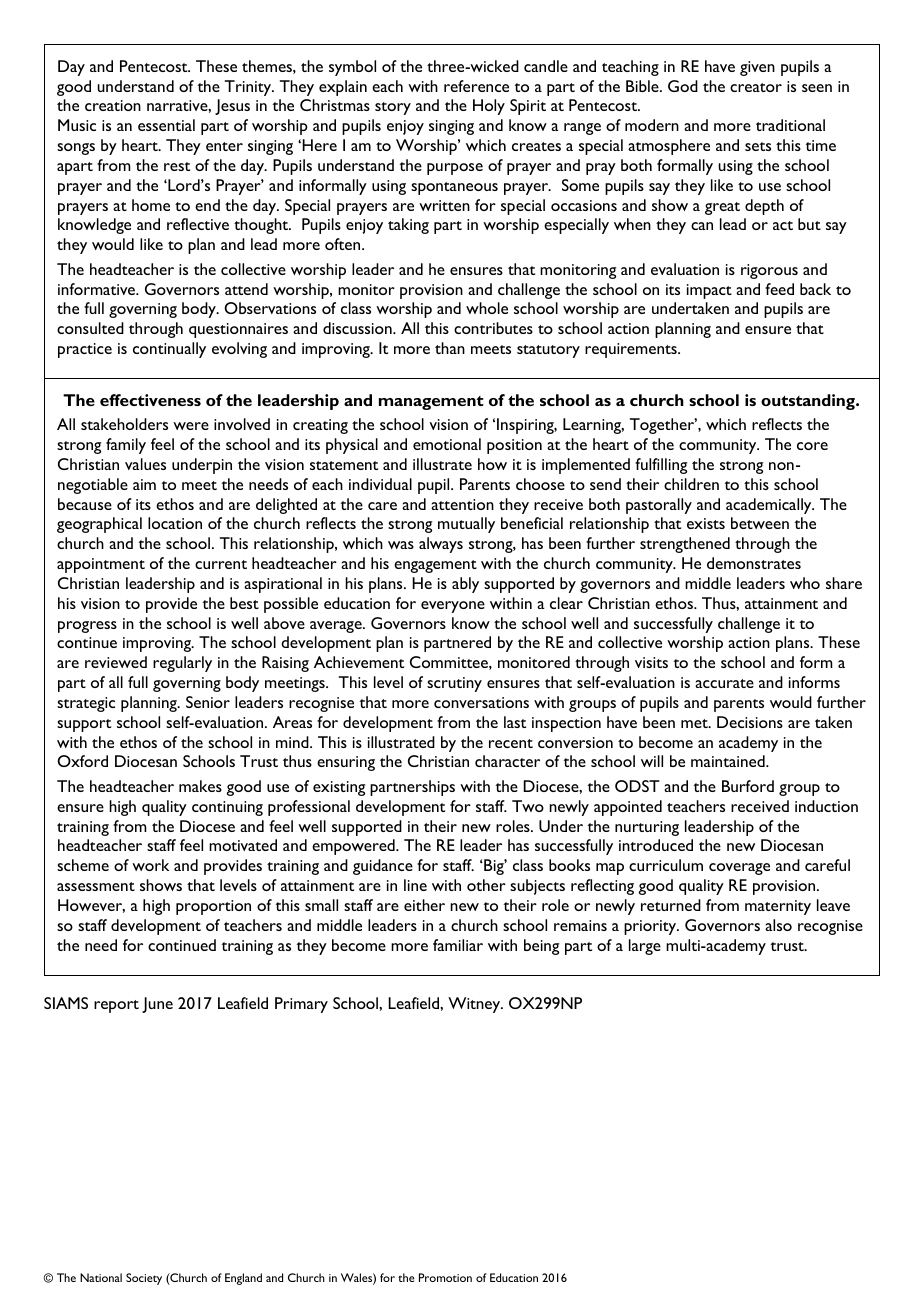 The image size is (924, 1309). I want to click on coverage, so click(739, 869).
